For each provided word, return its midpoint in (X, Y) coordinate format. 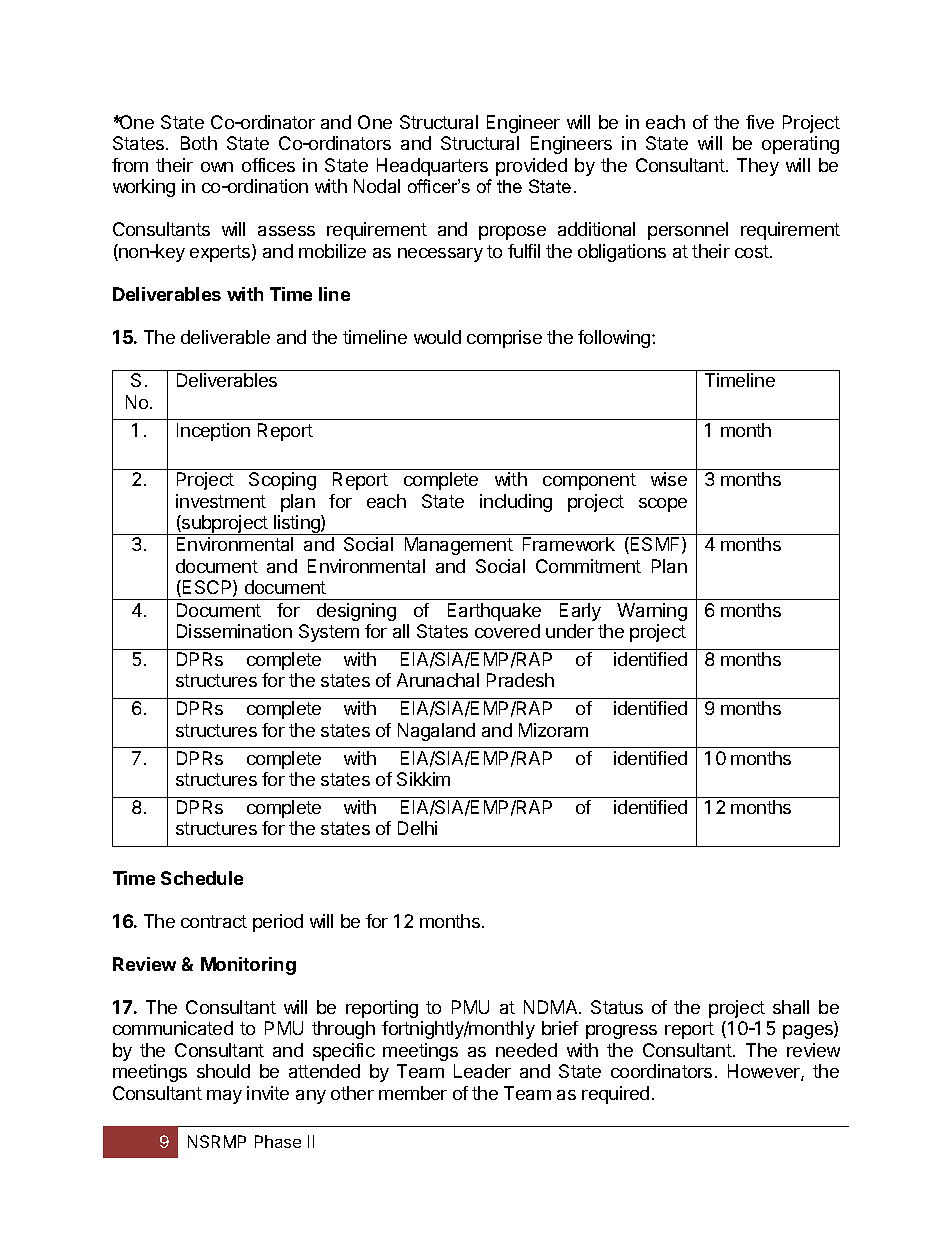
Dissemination (234, 631)
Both (199, 143)
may (224, 1097)
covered (507, 631)
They (758, 167)
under (570, 631)
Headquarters (432, 167)
